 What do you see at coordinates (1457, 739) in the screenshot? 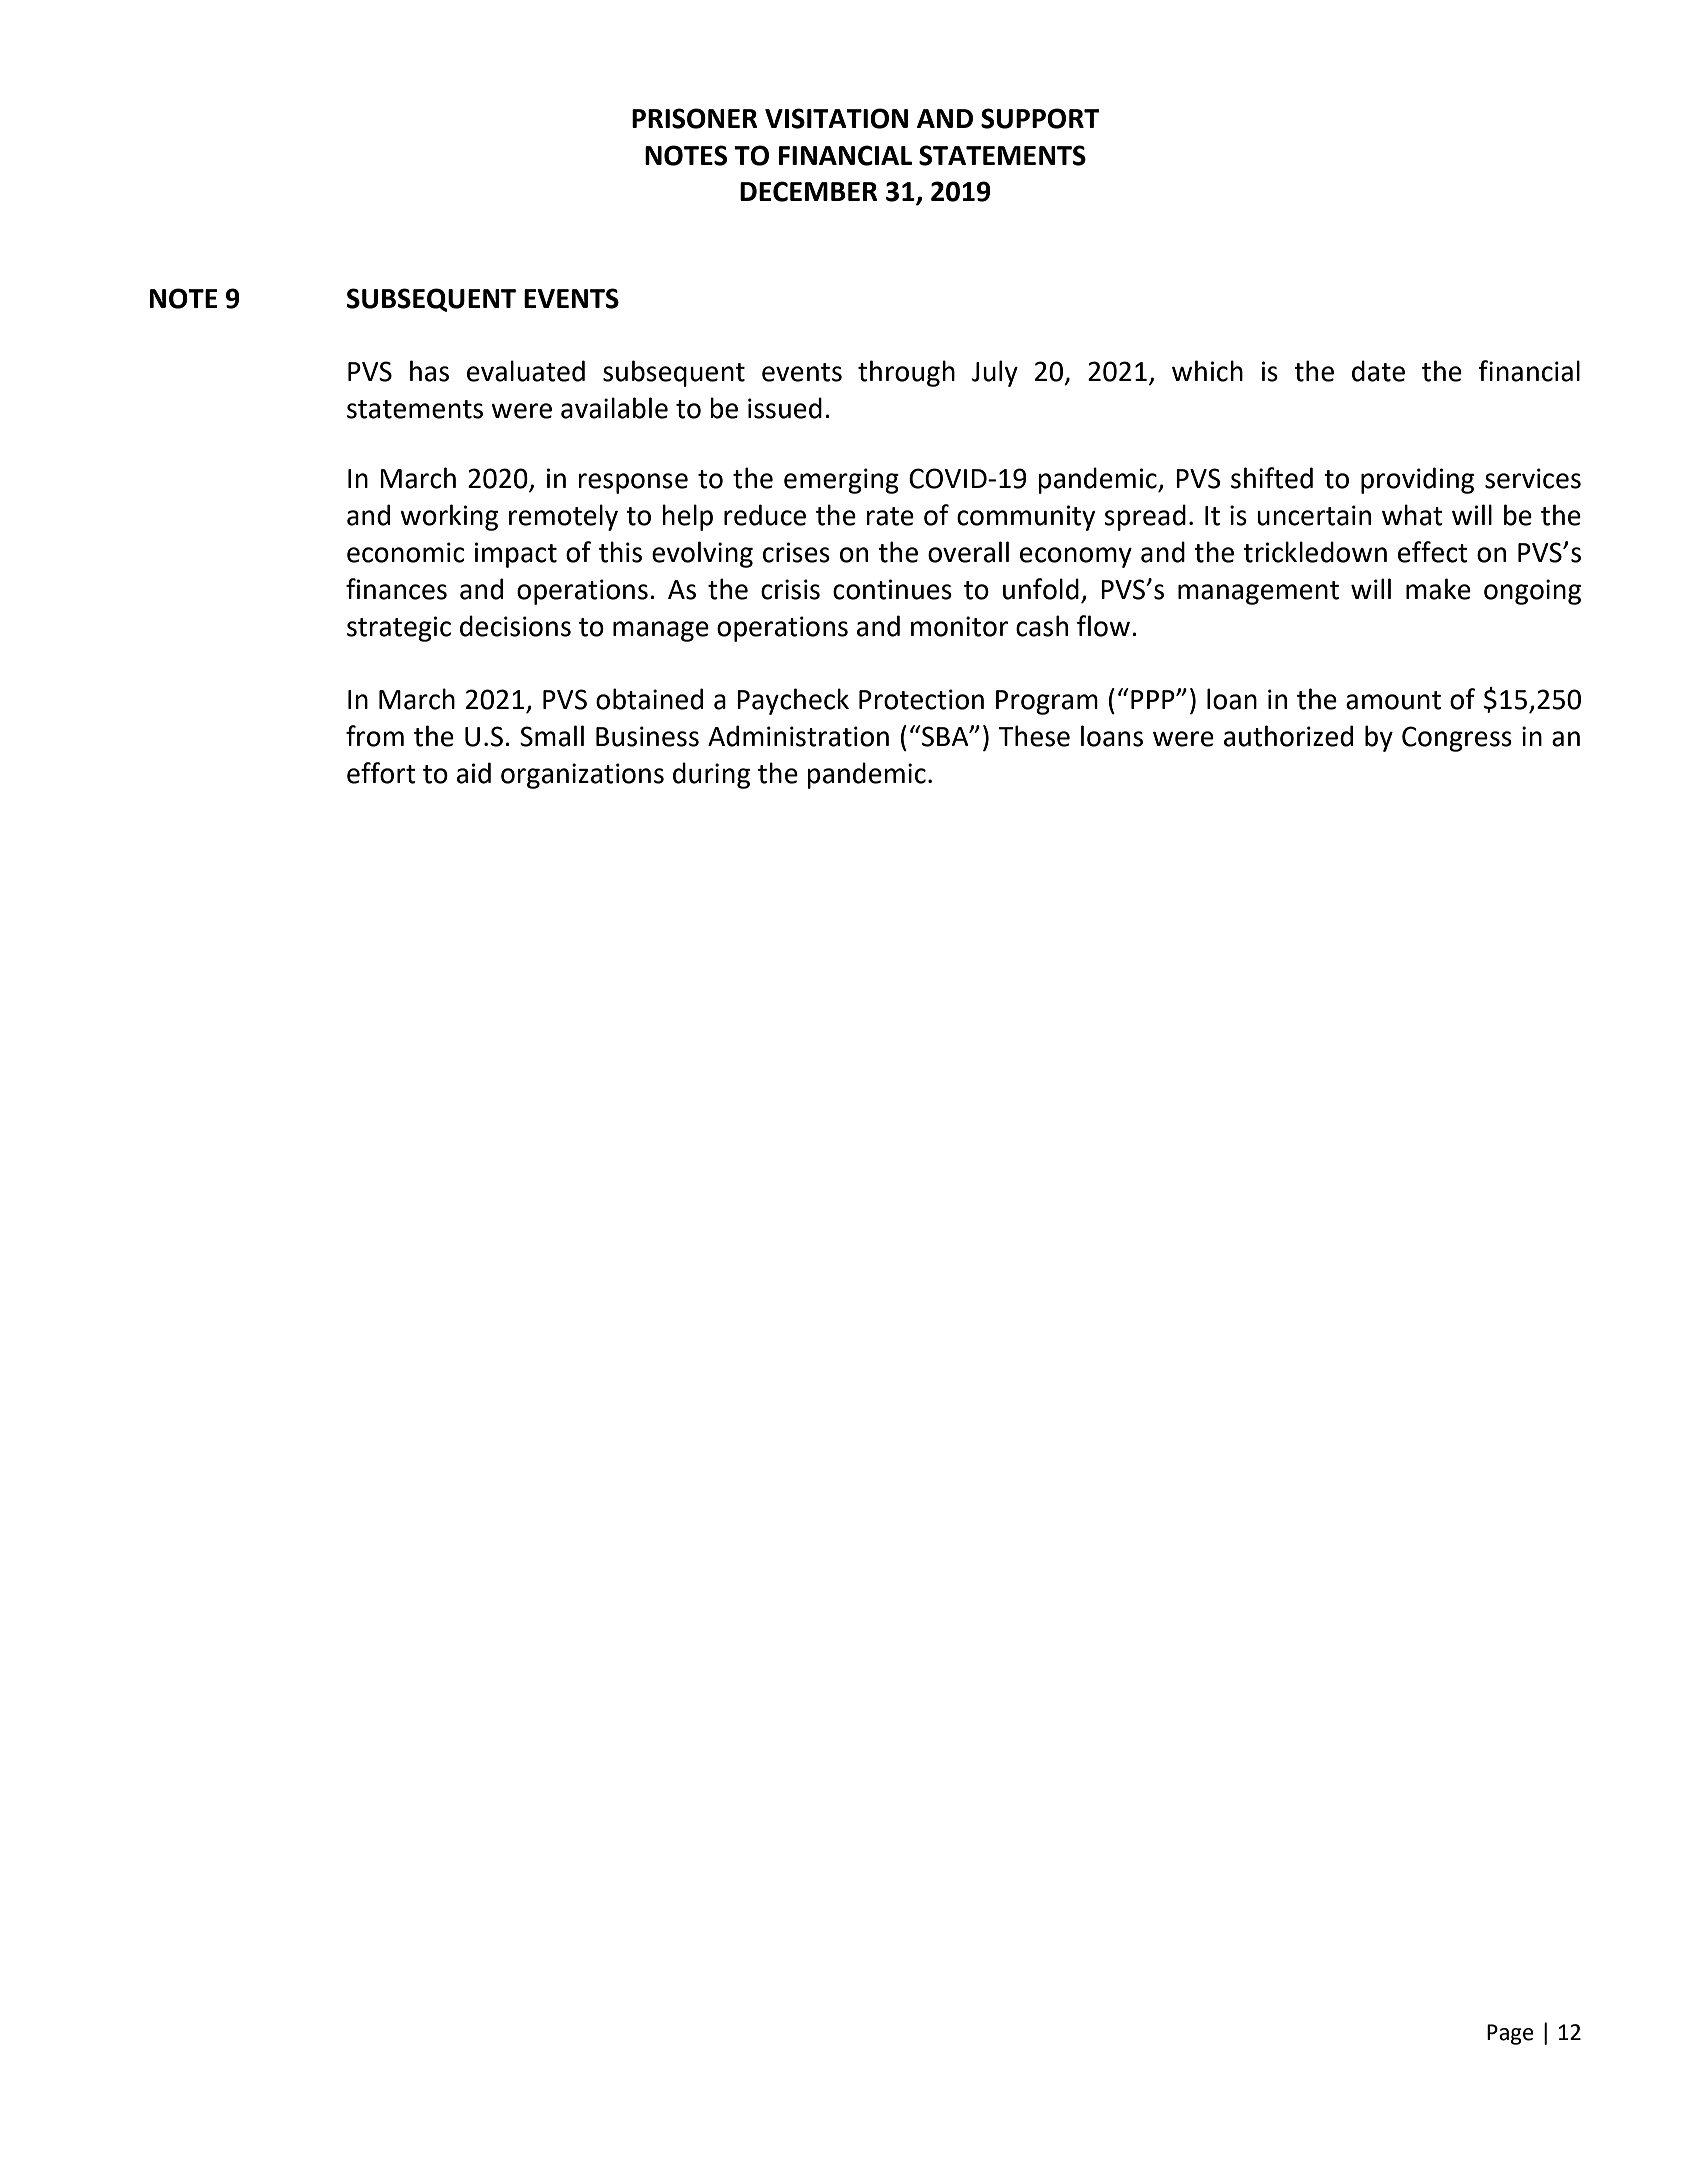
I see `Congress` at bounding box center [1457, 739].
